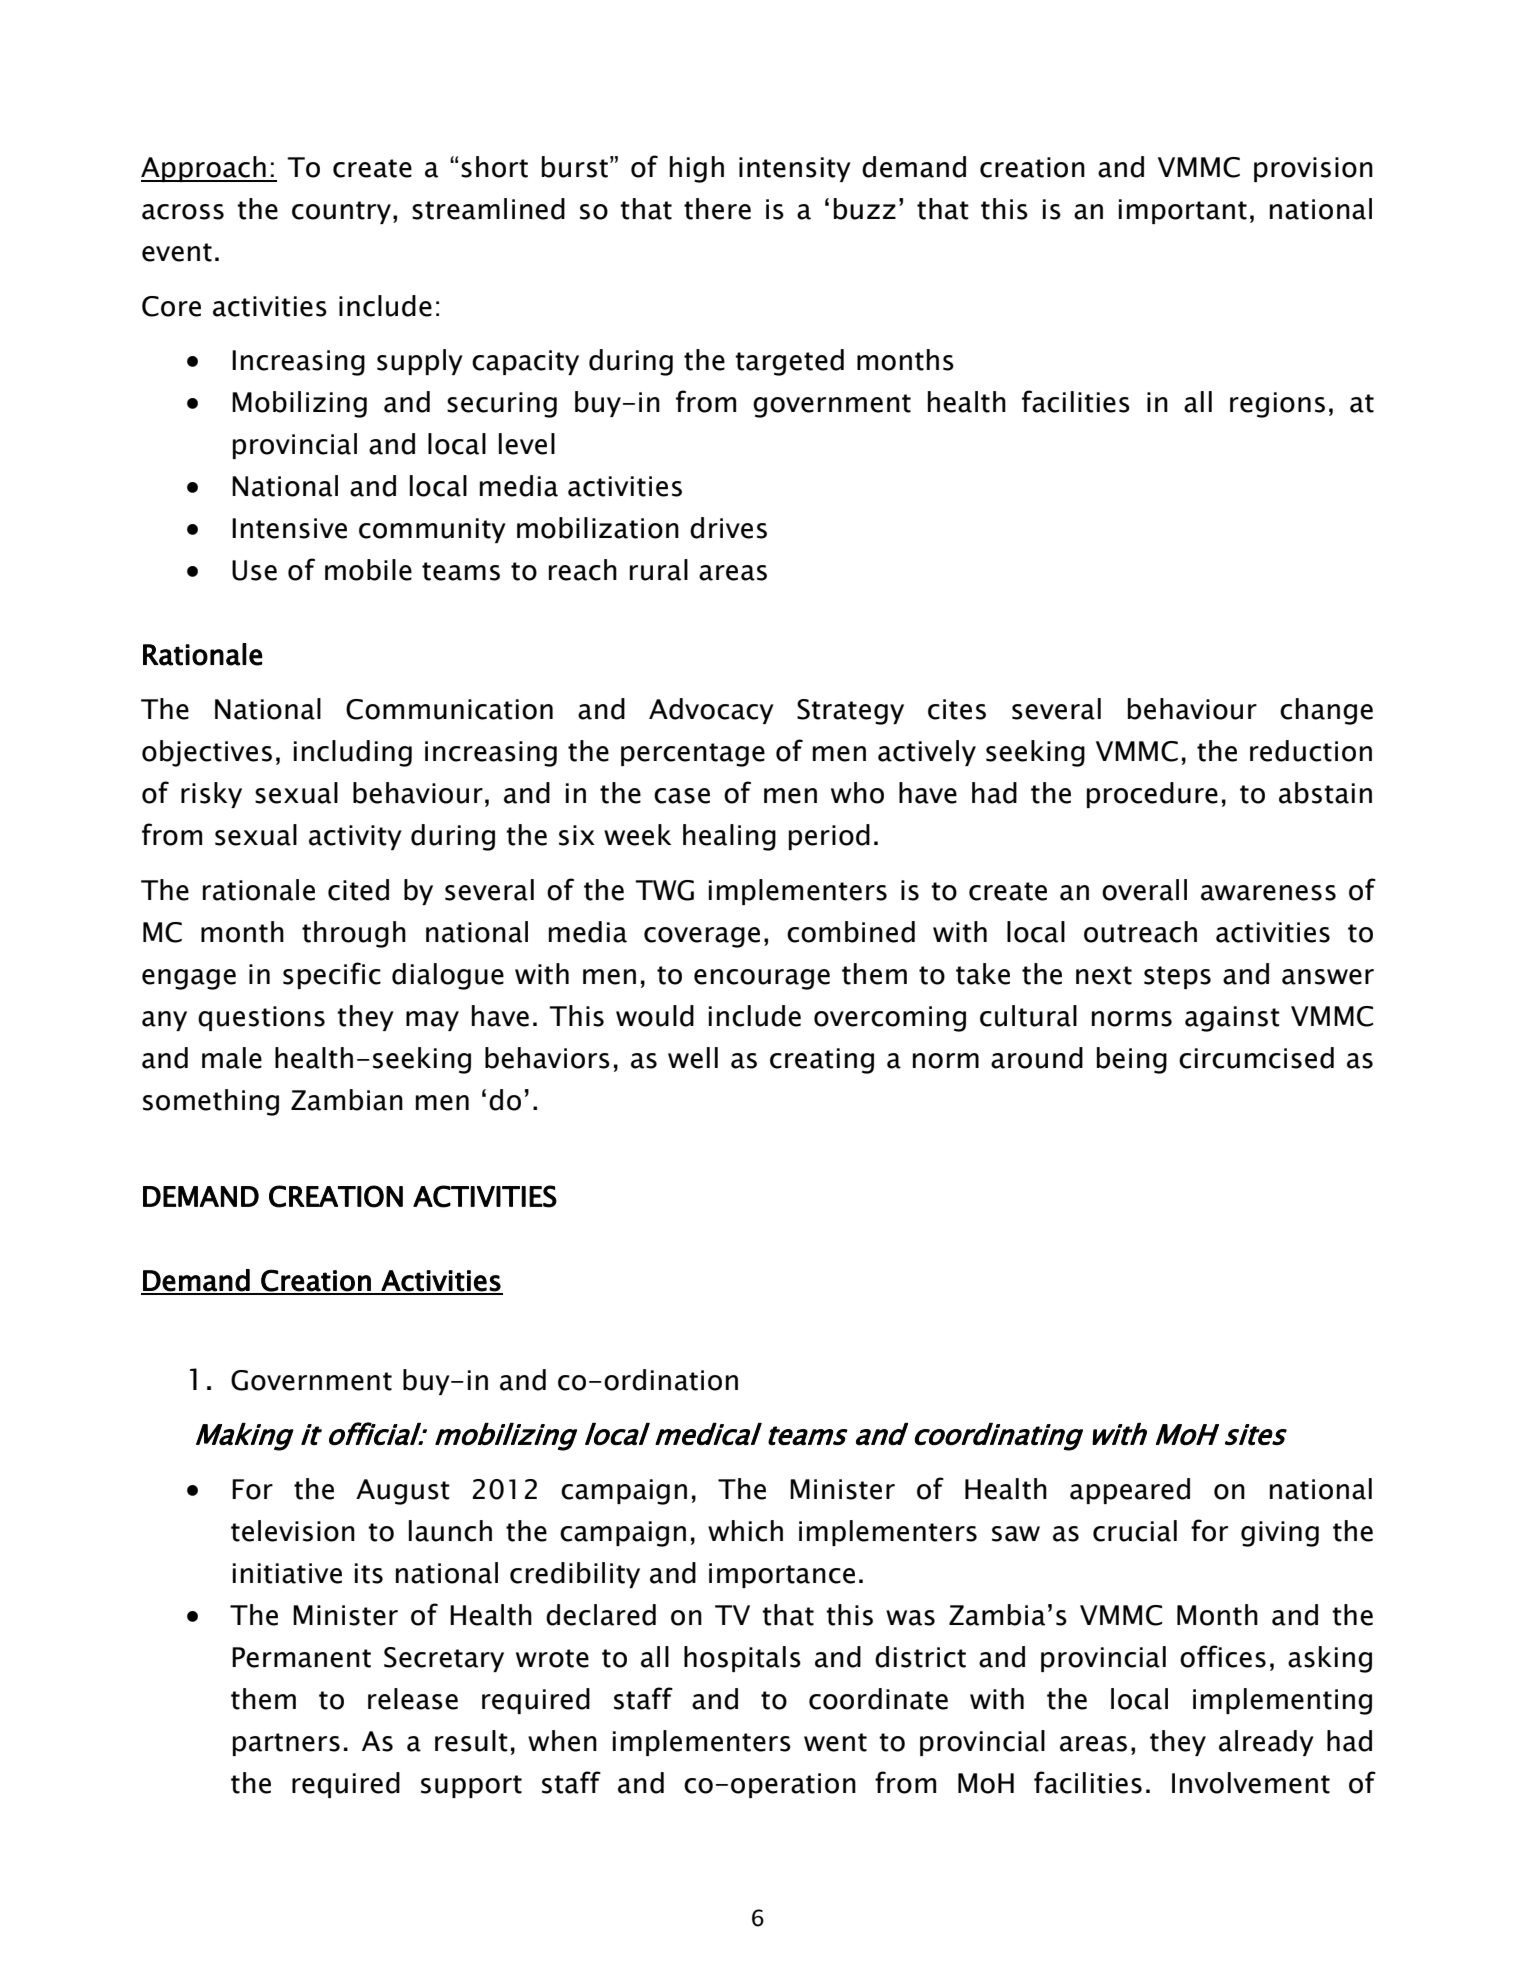 The image size is (1522, 1970). Describe the element at coordinates (1266, 1743) in the image. I see `already` at that location.
